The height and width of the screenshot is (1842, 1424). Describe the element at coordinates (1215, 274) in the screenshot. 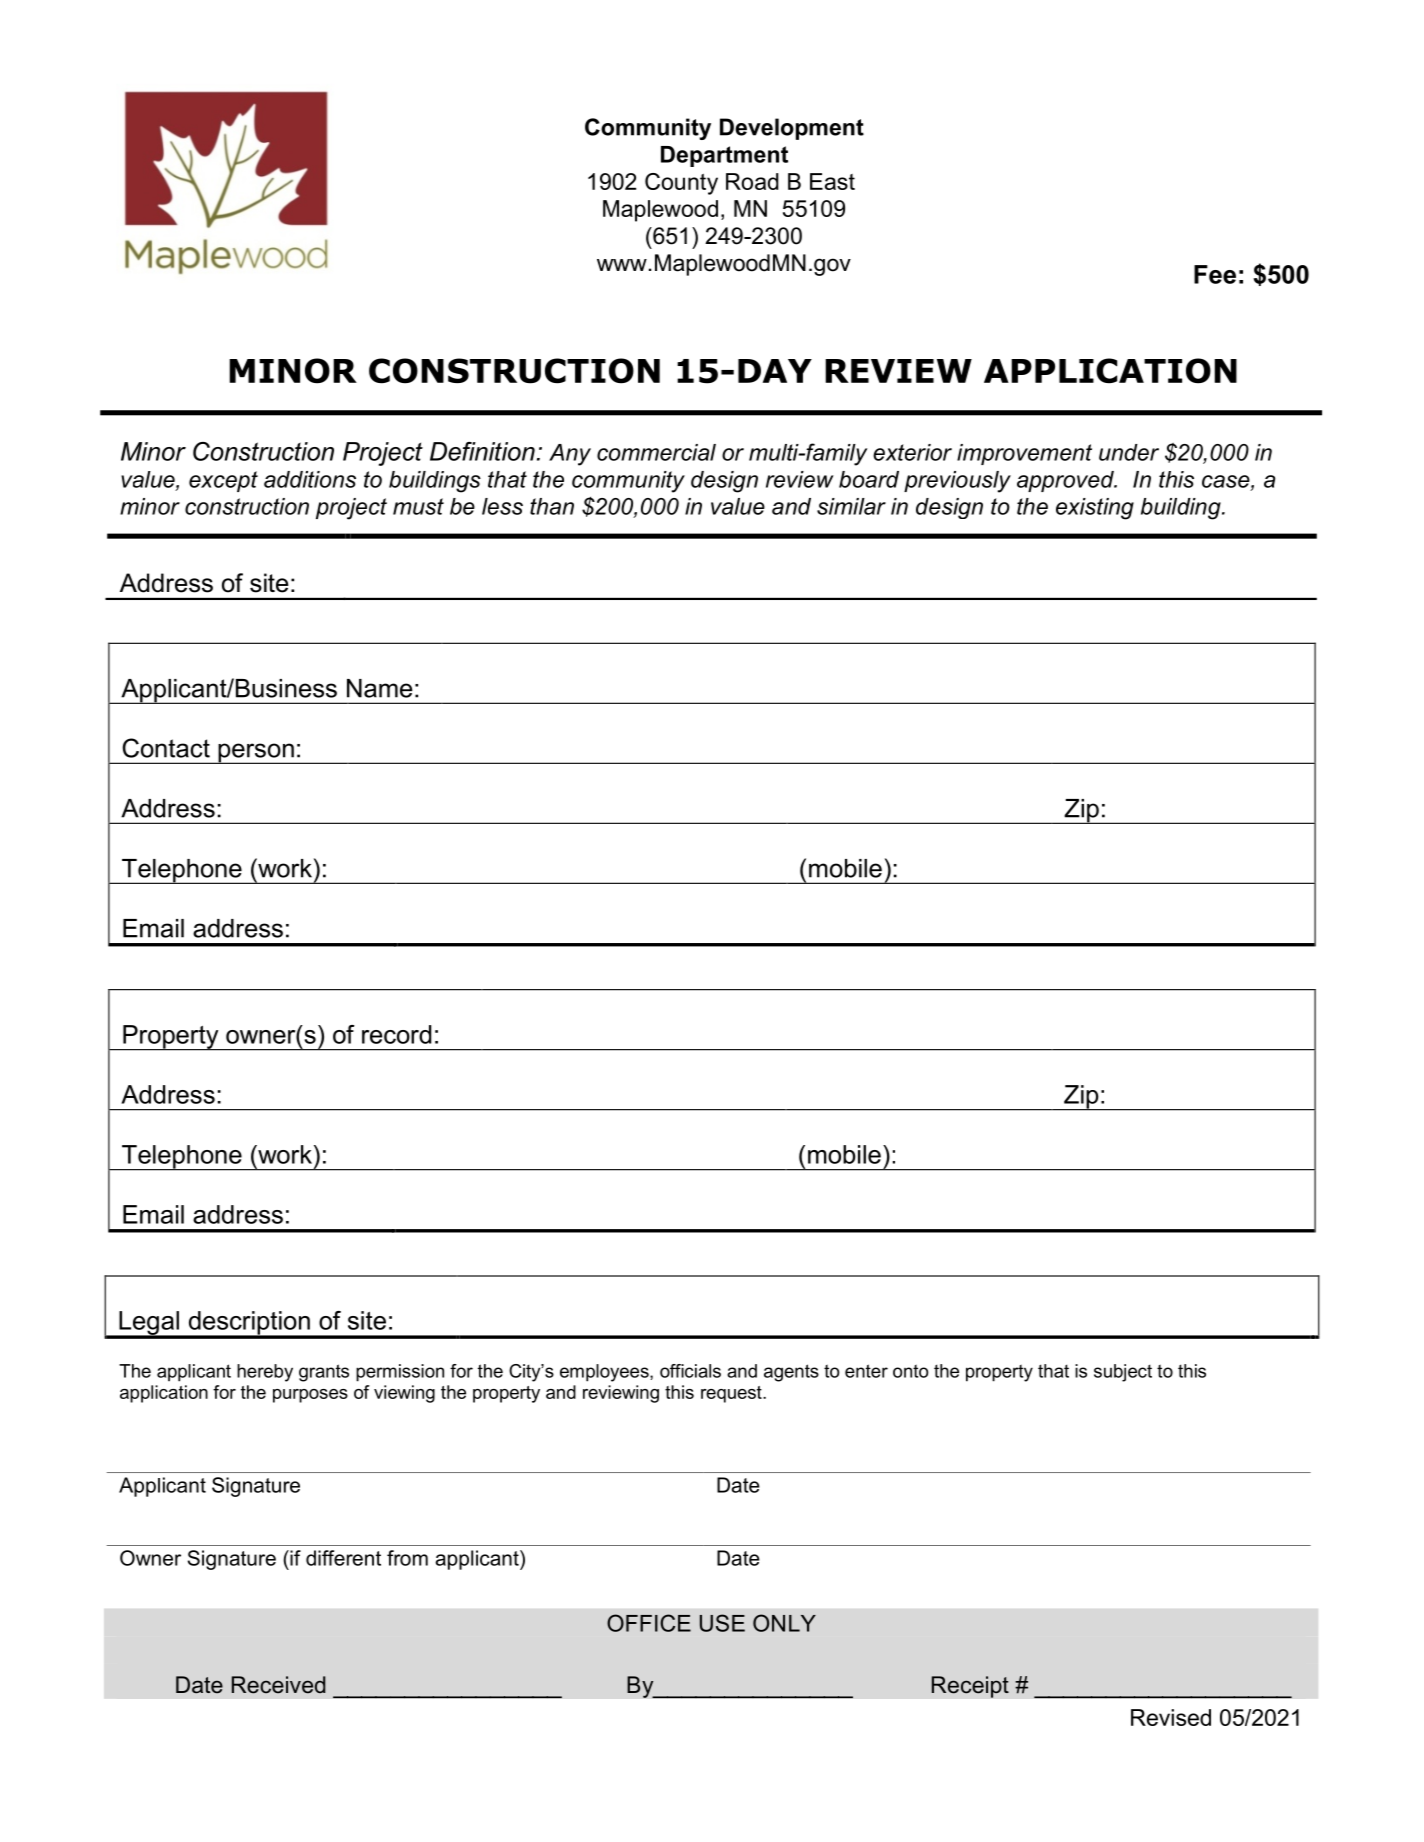

I see `Fee` at that location.
